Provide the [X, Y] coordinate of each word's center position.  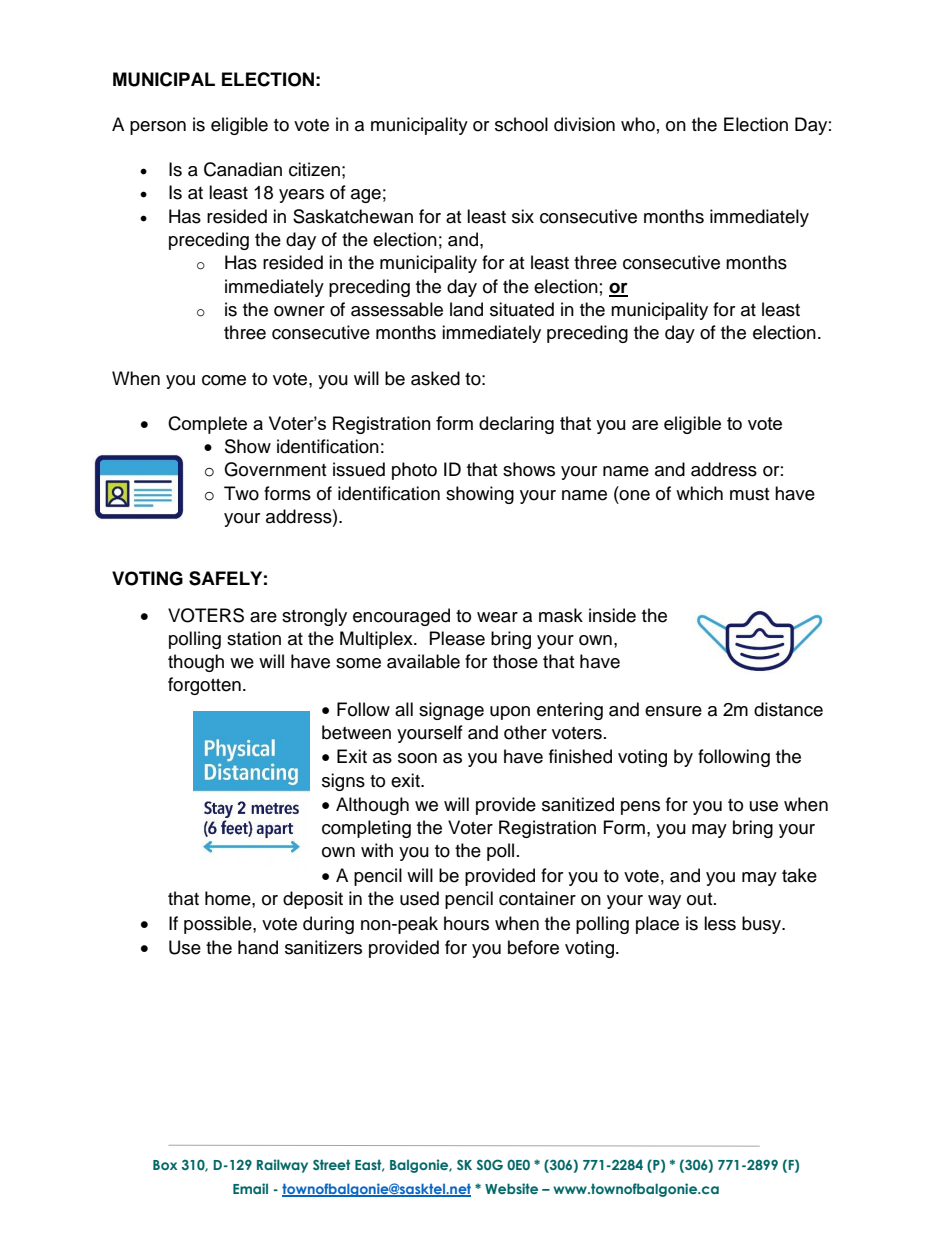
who [638, 124]
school [521, 124]
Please [457, 638]
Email [250, 1188]
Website [511, 1188]
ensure [673, 711]
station [254, 638]
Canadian [243, 169]
